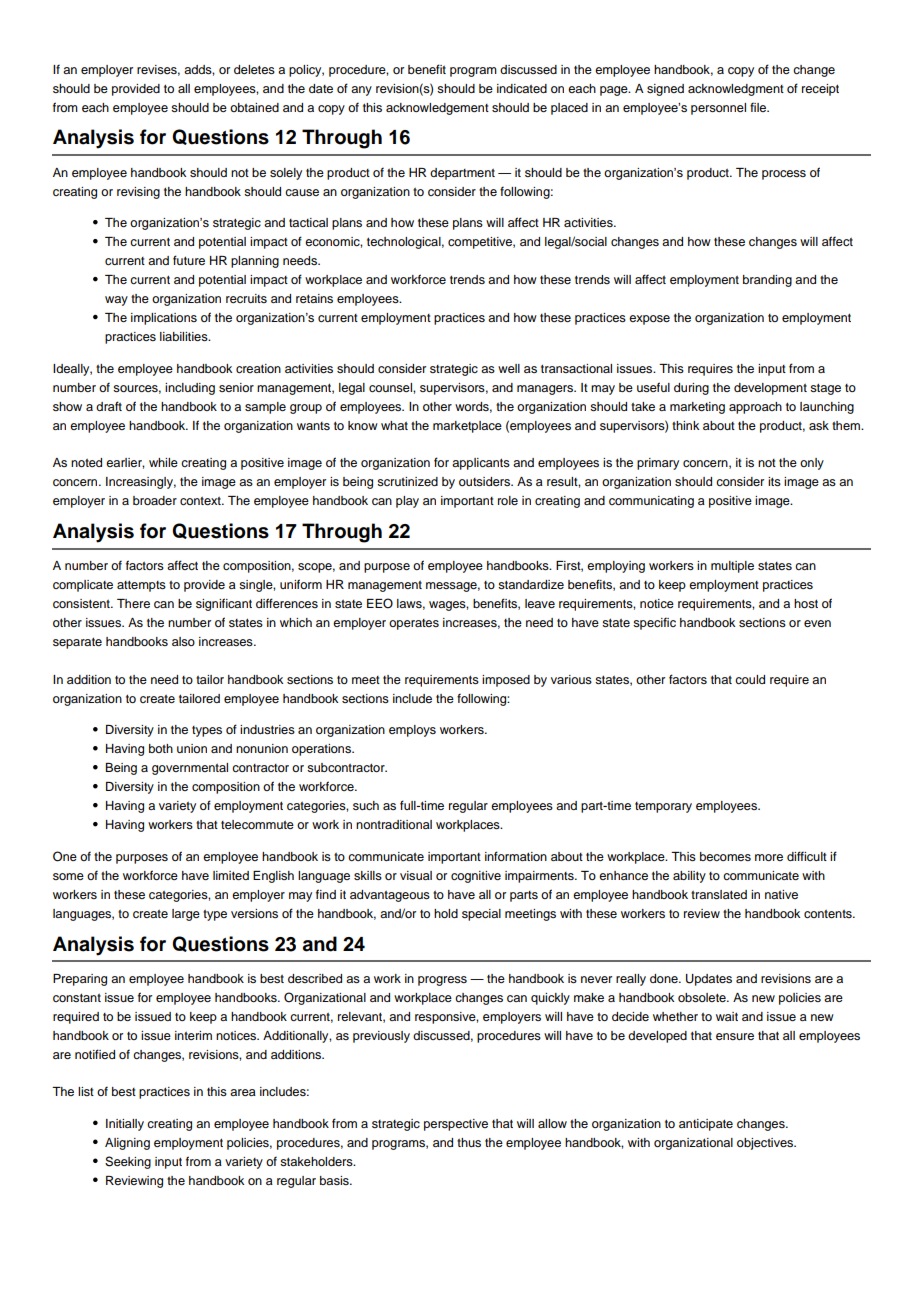  What do you see at coordinates (522, 88) in the screenshot?
I see `indicated` at bounding box center [522, 88].
